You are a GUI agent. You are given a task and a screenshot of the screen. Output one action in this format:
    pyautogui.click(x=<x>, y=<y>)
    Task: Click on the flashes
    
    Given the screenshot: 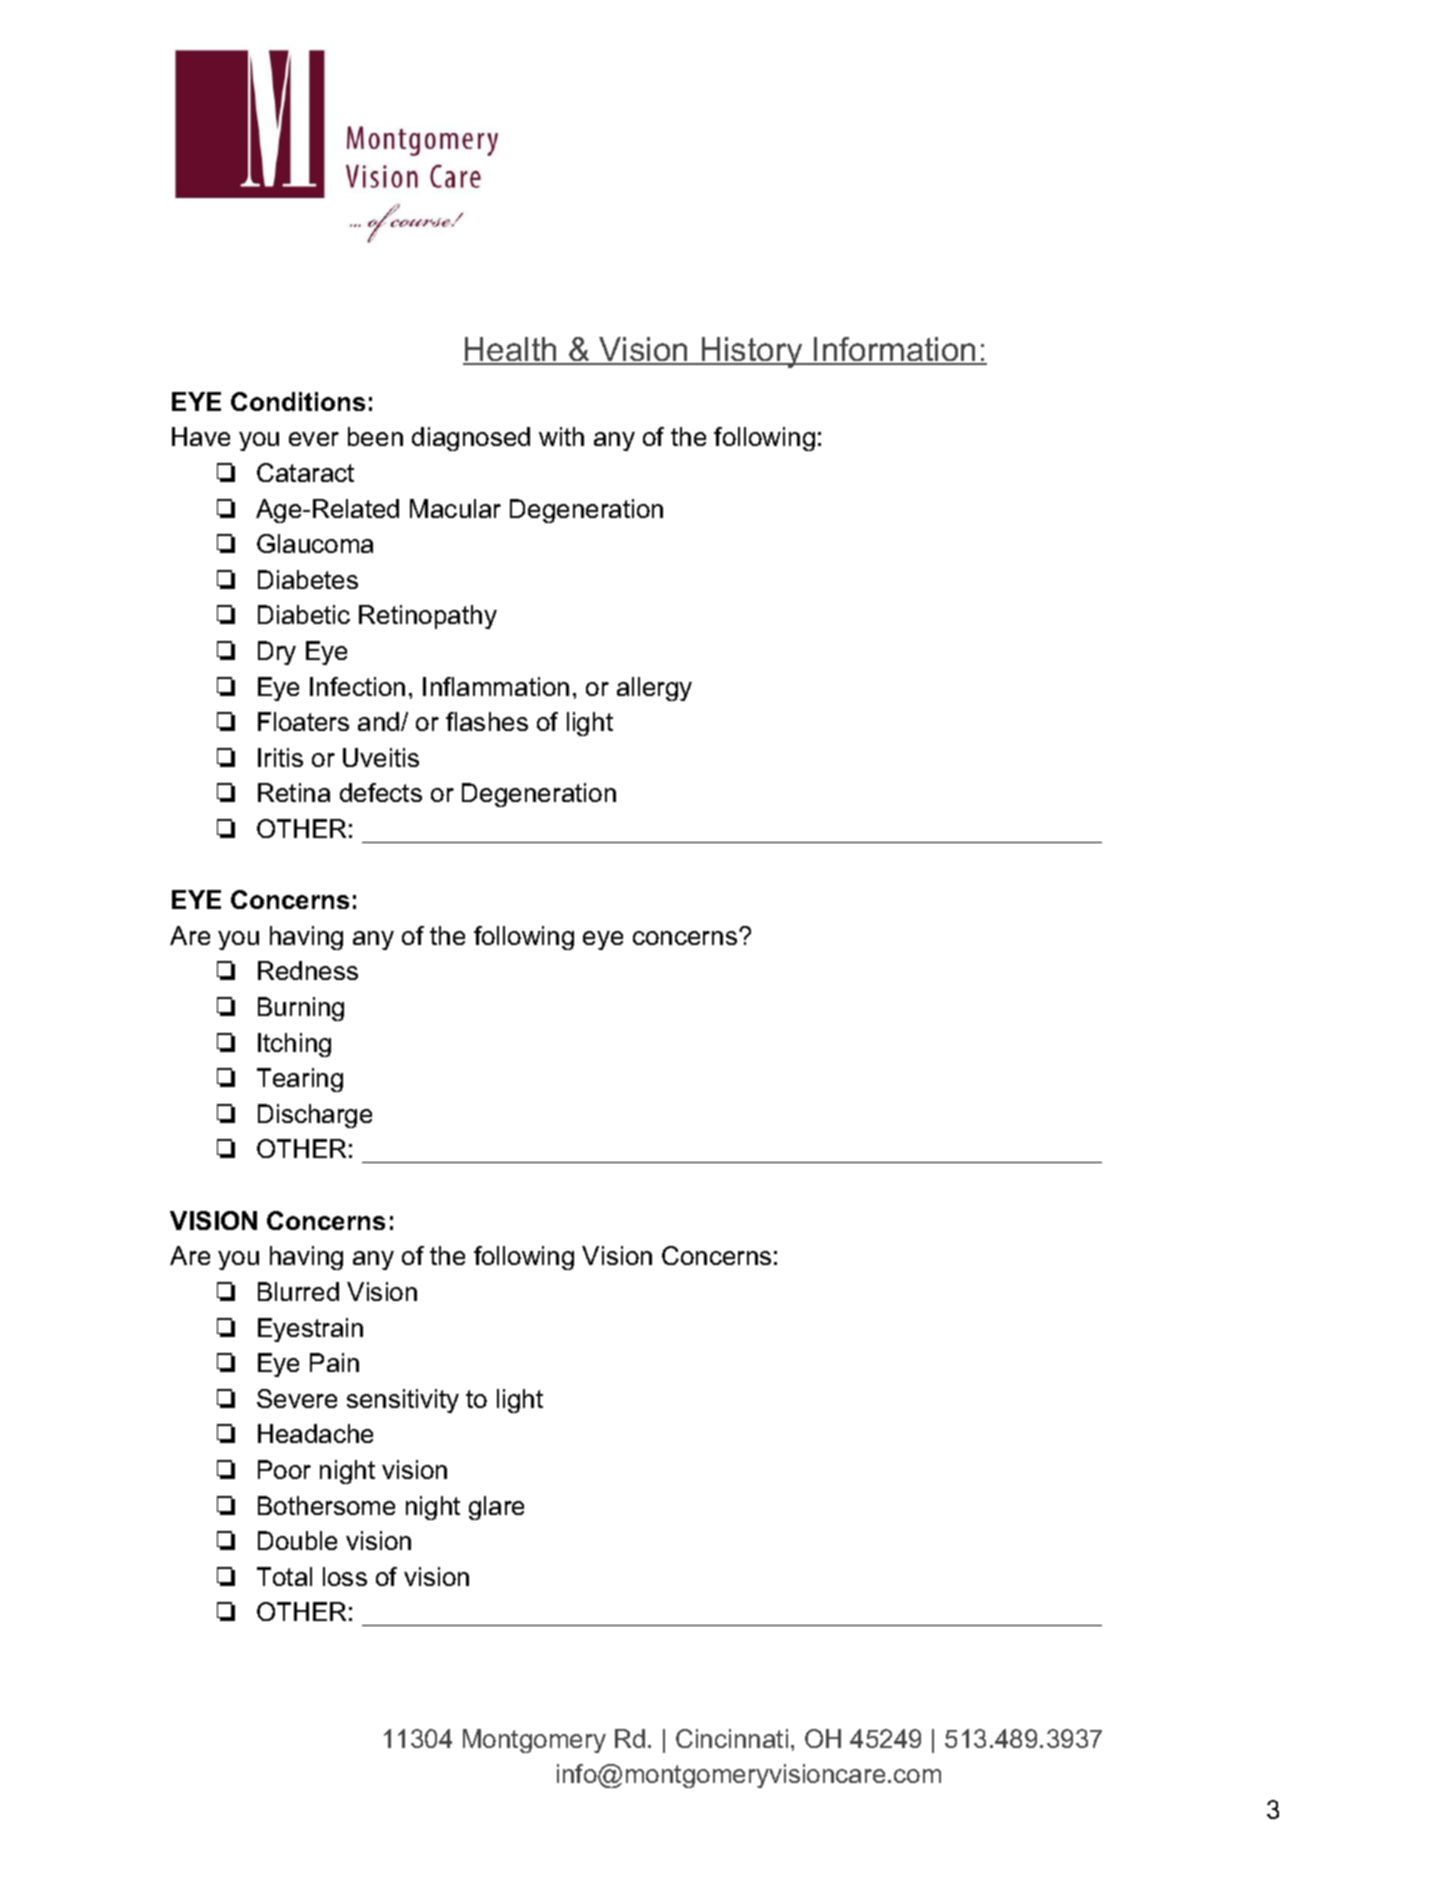 What is the action you would take?
    pyautogui.click(x=487, y=721)
